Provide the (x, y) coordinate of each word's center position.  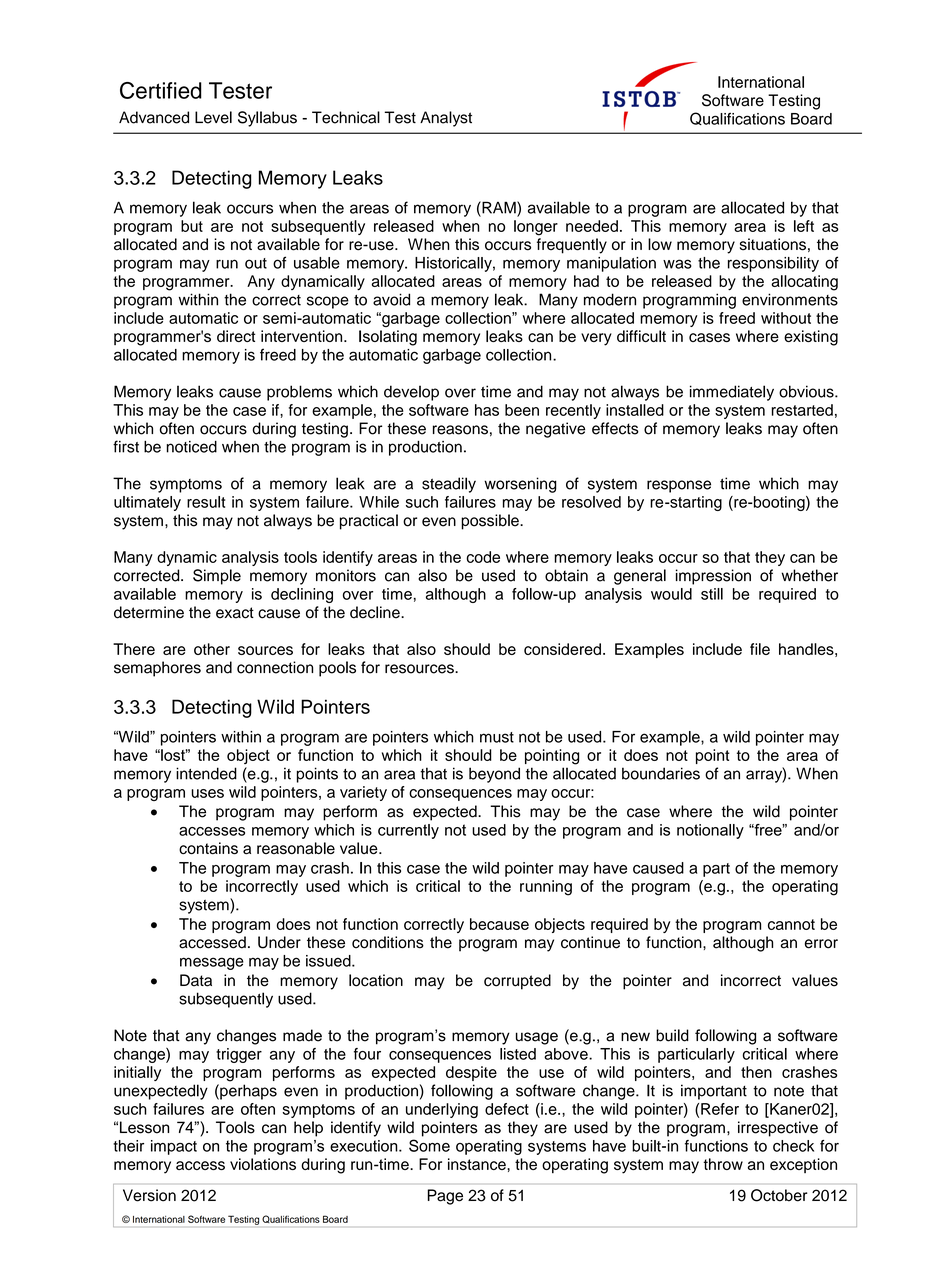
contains (208, 848)
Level (213, 117)
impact (174, 1147)
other (212, 649)
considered (562, 649)
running (546, 888)
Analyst (446, 119)
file (760, 649)
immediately (732, 393)
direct (236, 336)
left (804, 226)
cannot (791, 924)
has (487, 410)
